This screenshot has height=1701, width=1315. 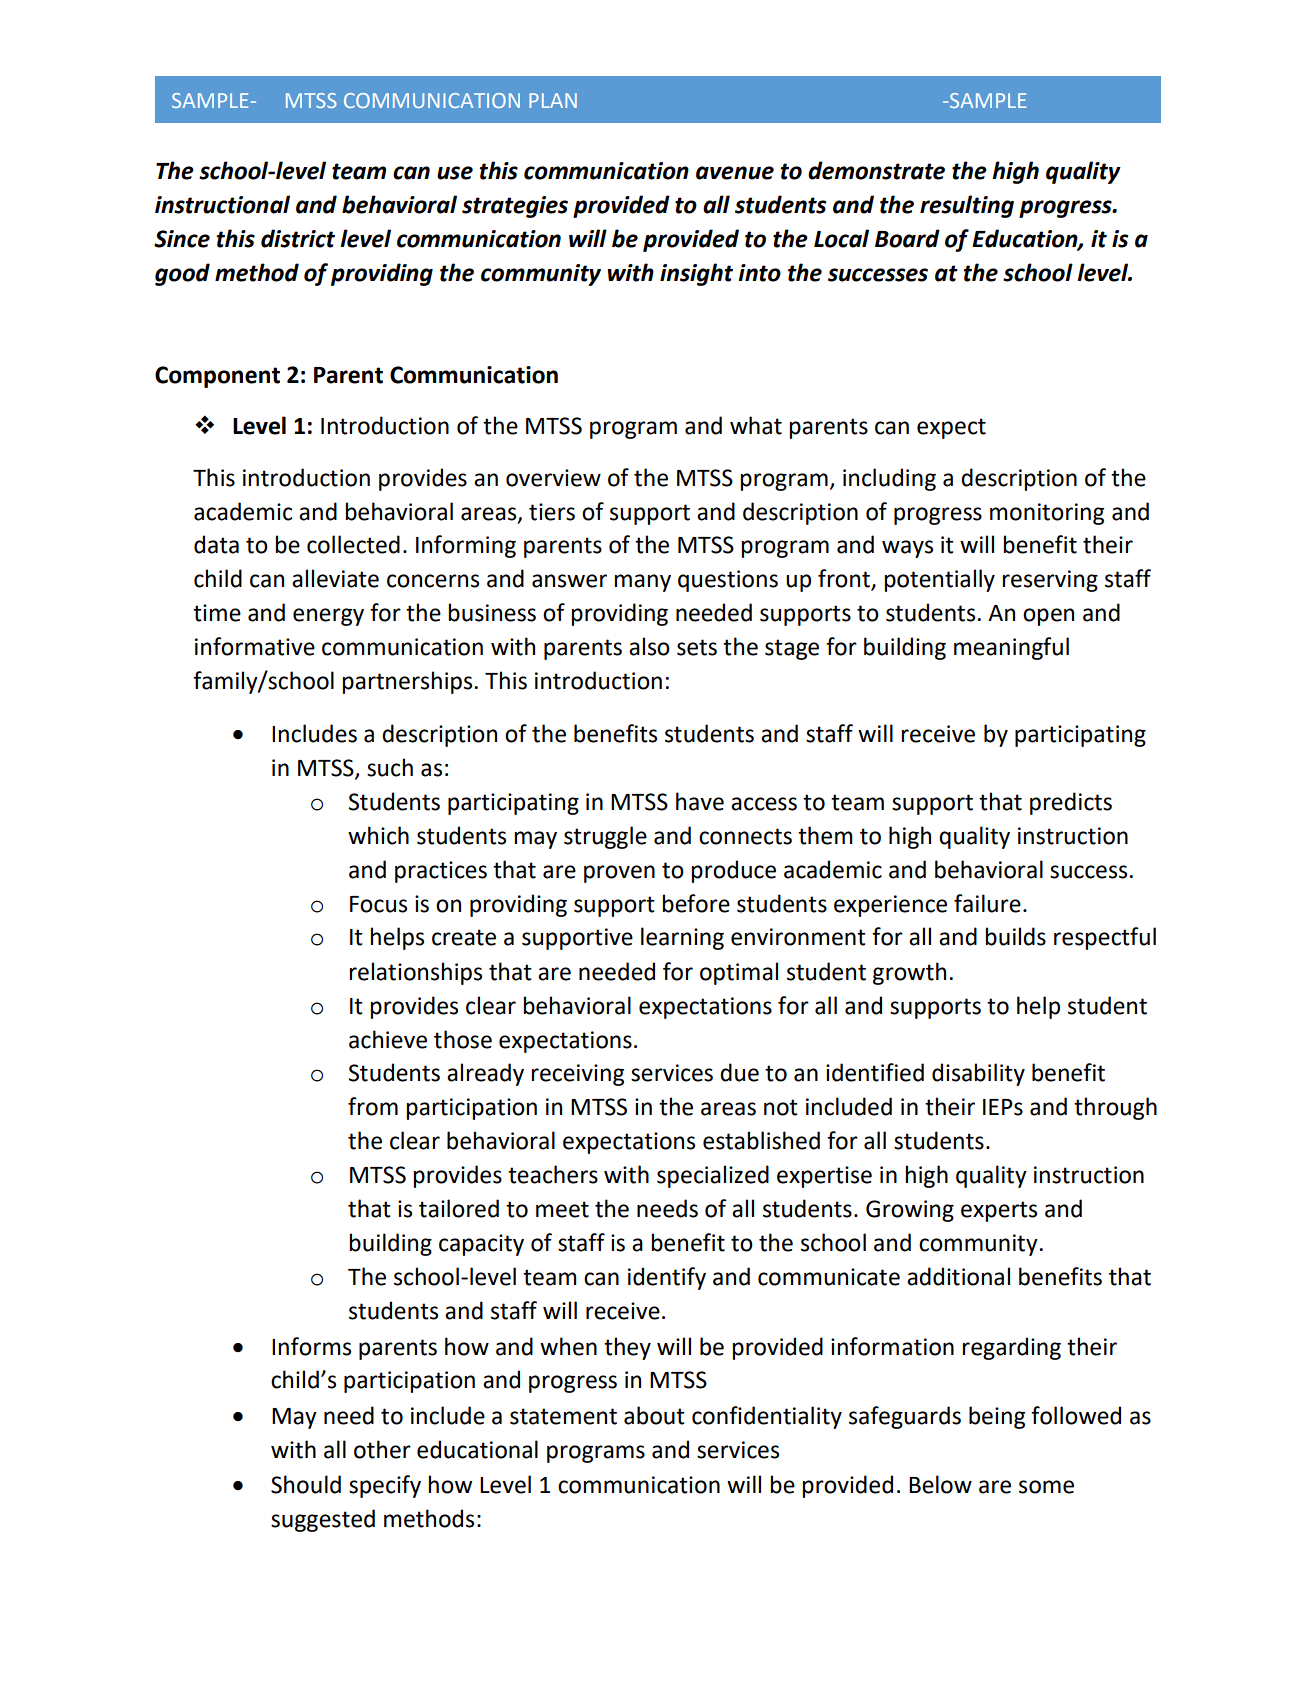 I want to click on resulting, so click(x=967, y=206).
